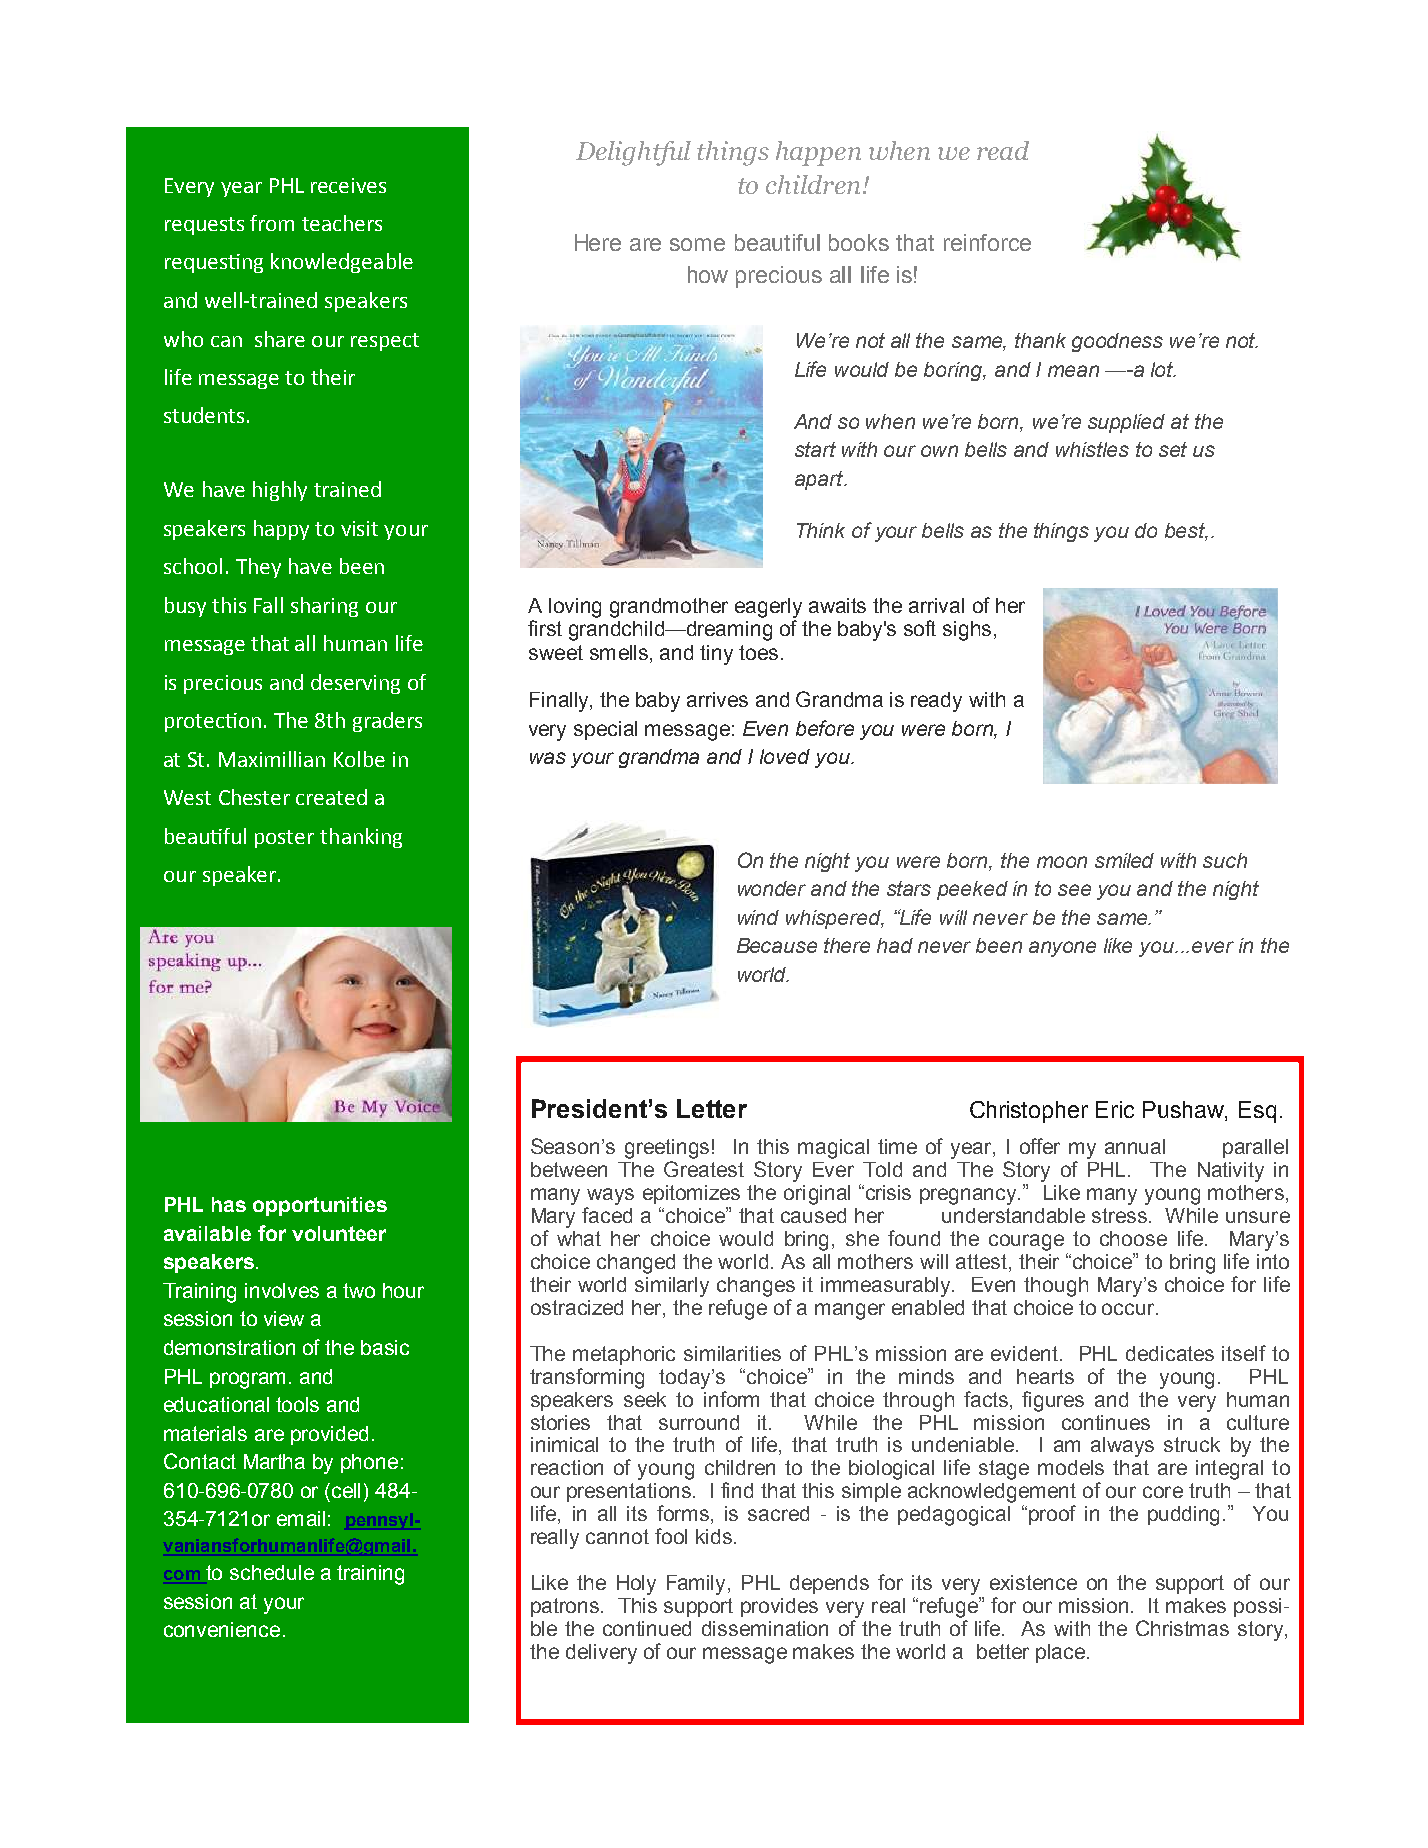 This screenshot has height=1848, width=1428. I want to click on schedule, so click(272, 1572).
